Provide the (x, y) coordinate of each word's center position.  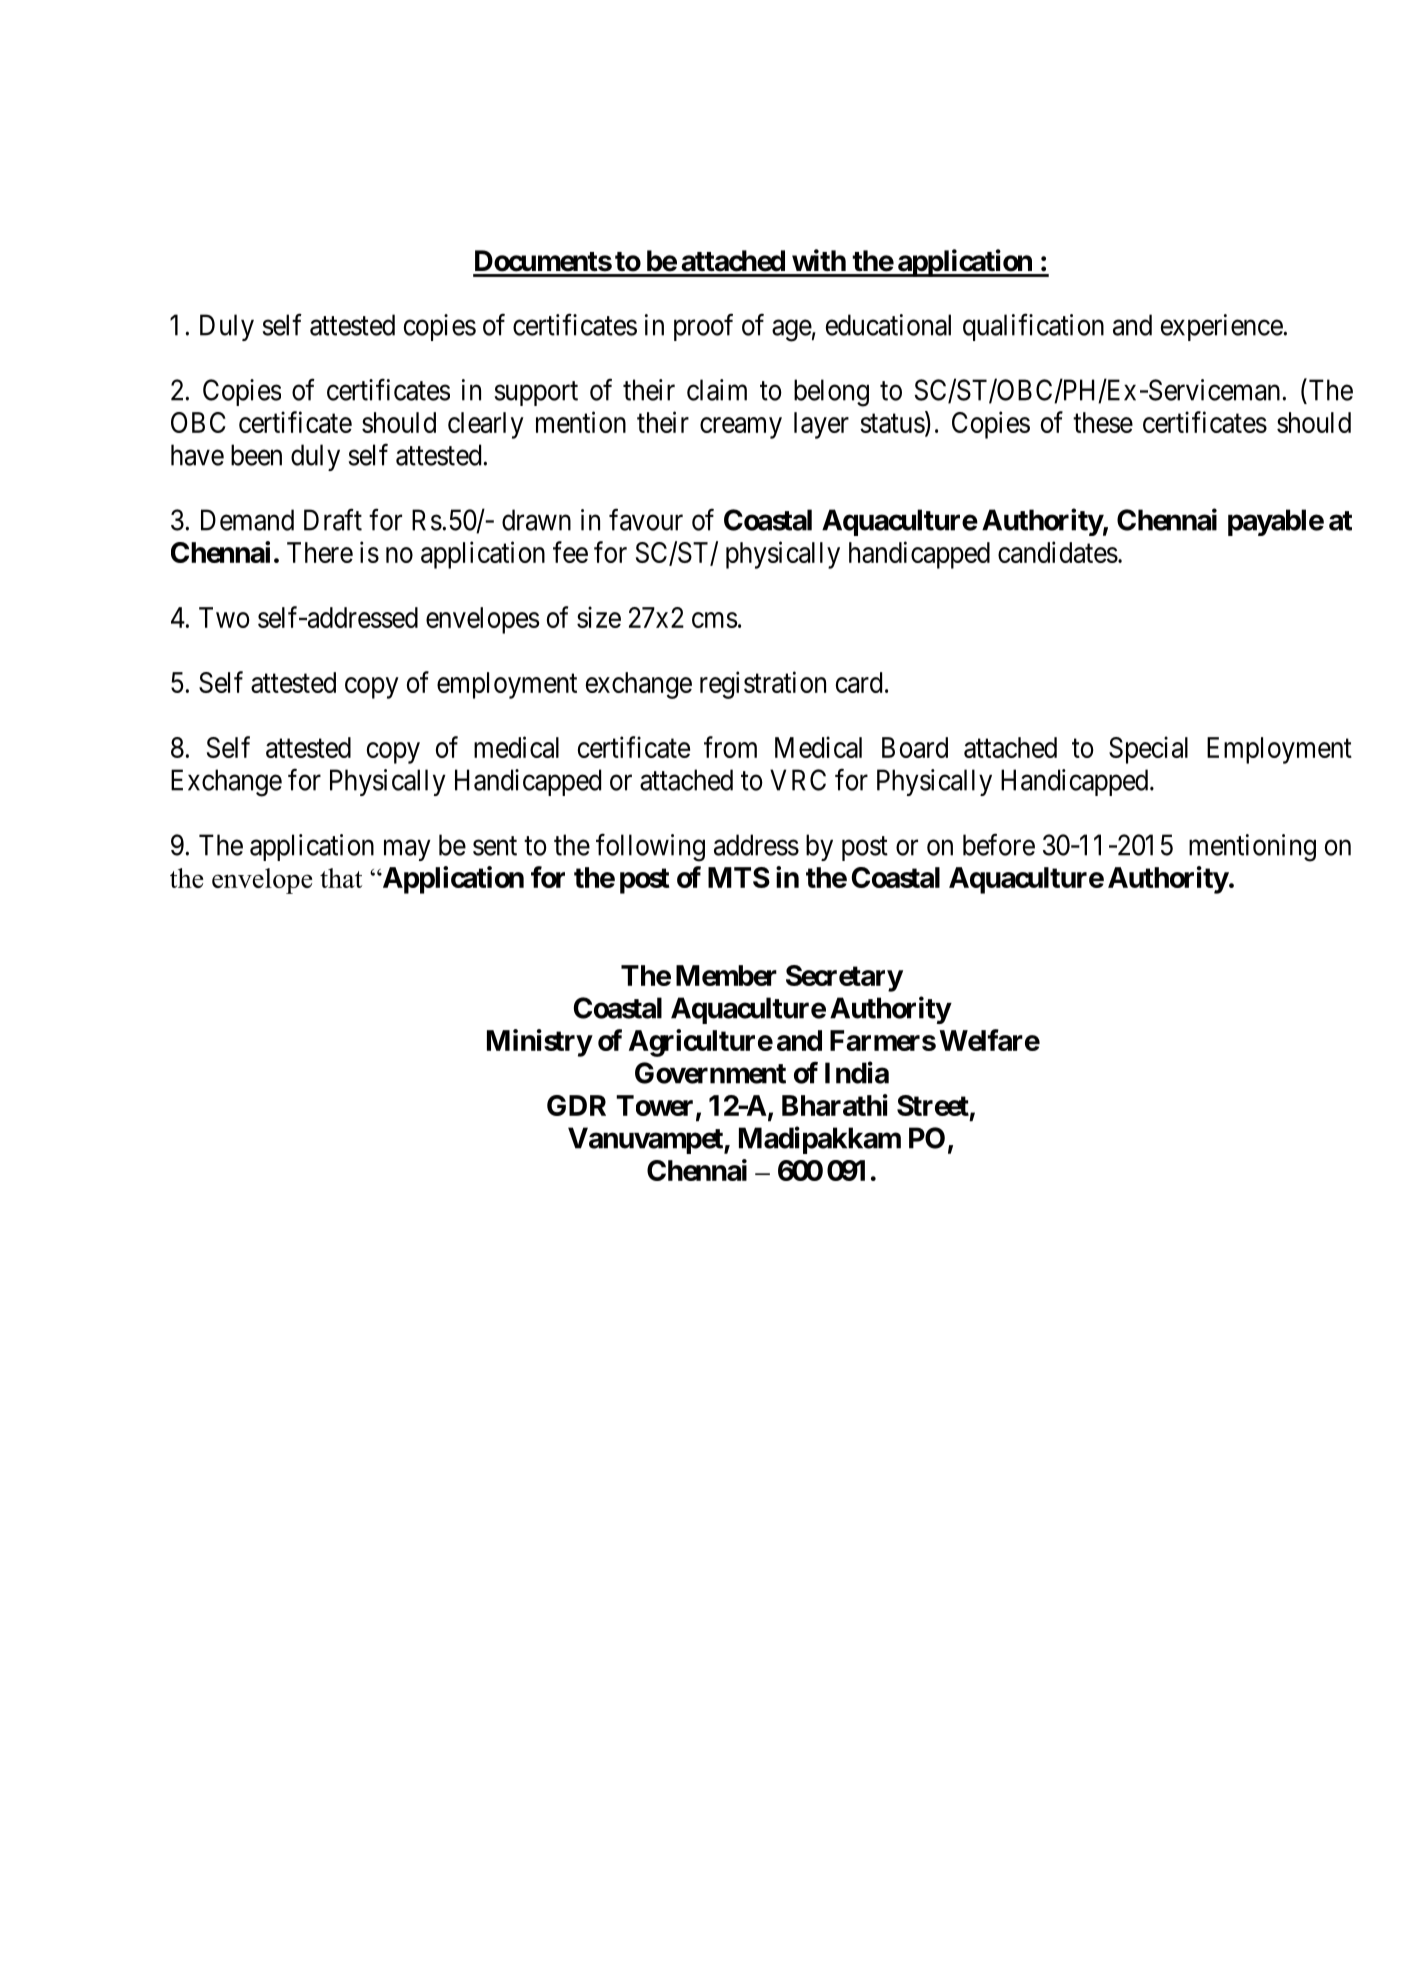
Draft (333, 520)
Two (224, 617)
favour (646, 520)
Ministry (539, 1043)
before (999, 844)
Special (1148, 750)
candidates (1058, 552)
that (341, 878)
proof (703, 327)
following (650, 847)
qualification (1033, 327)
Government (710, 1073)
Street (933, 1105)
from (730, 747)
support (536, 394)
